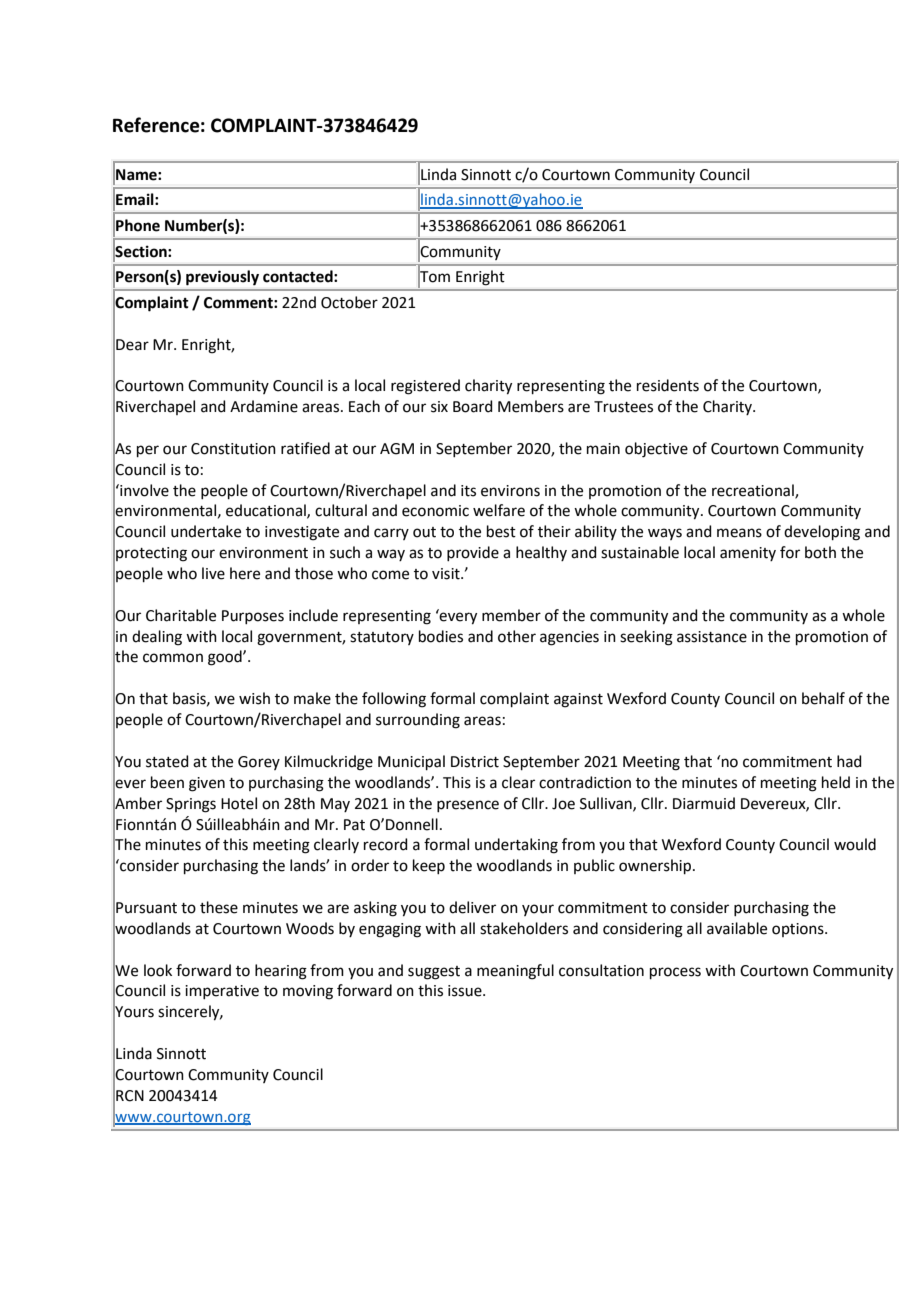 This screenshot has height=1308, width=924. I want to click on options, so click(799, 930).
